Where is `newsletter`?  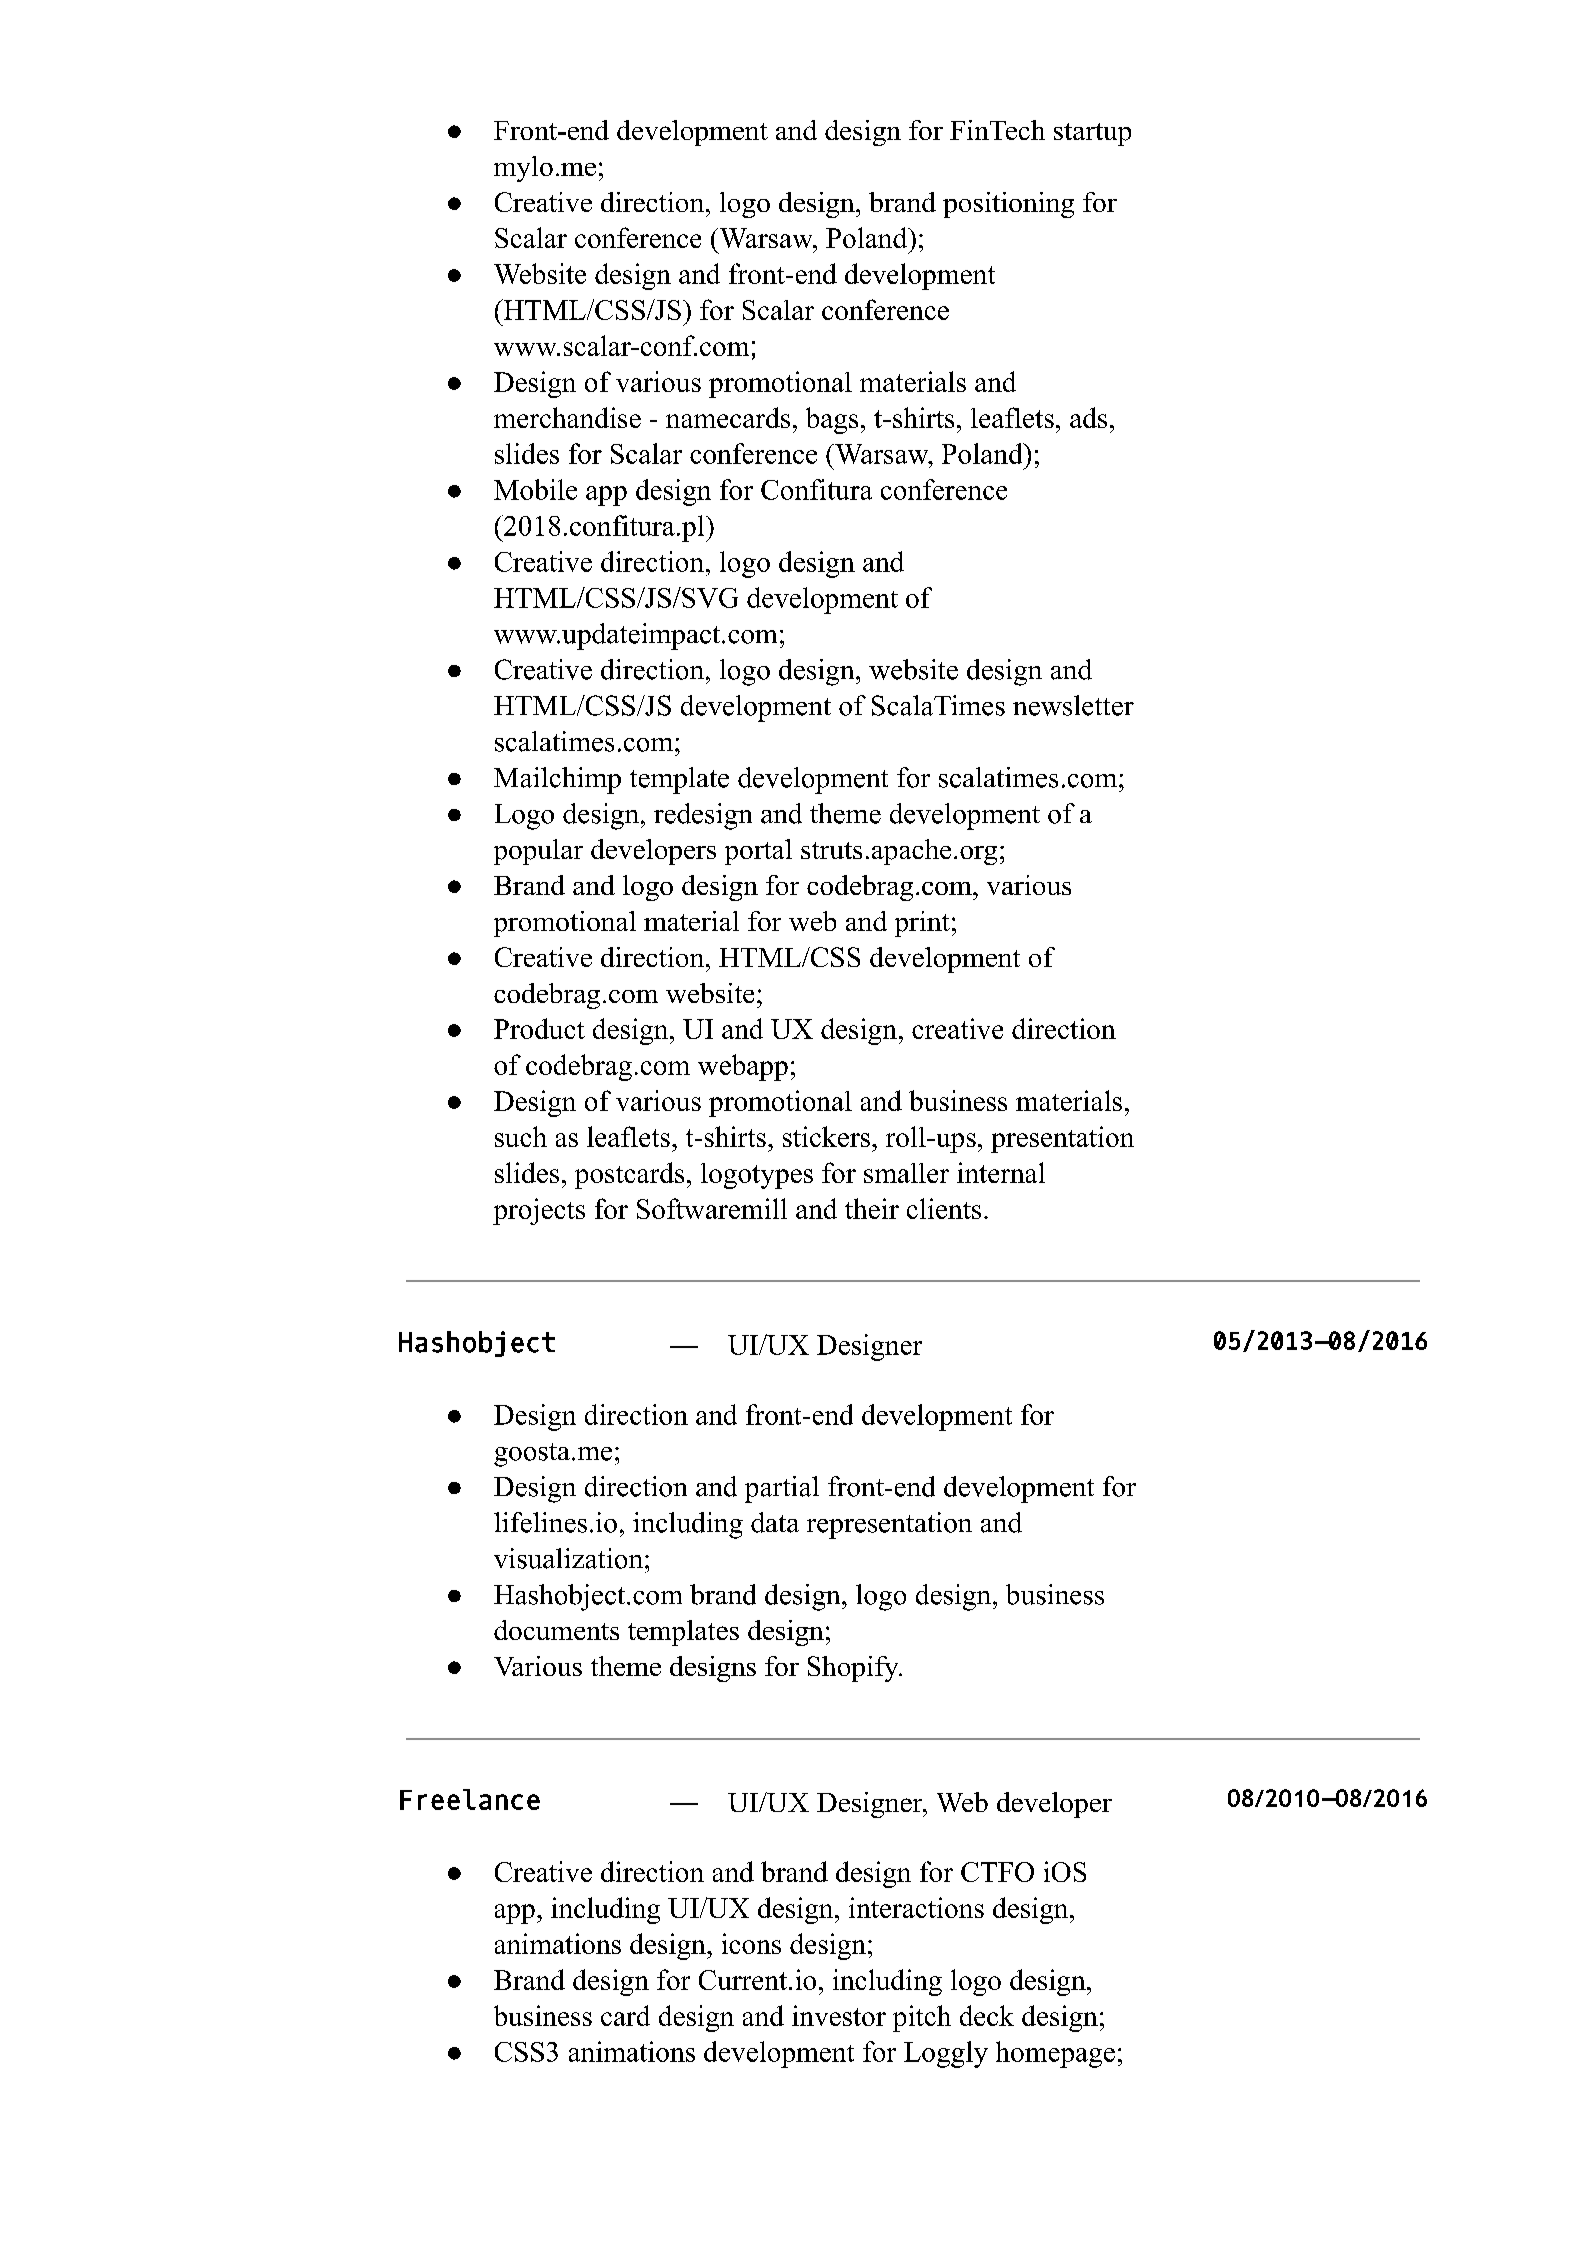
newsletter is located at coordinates (1073, 705).
